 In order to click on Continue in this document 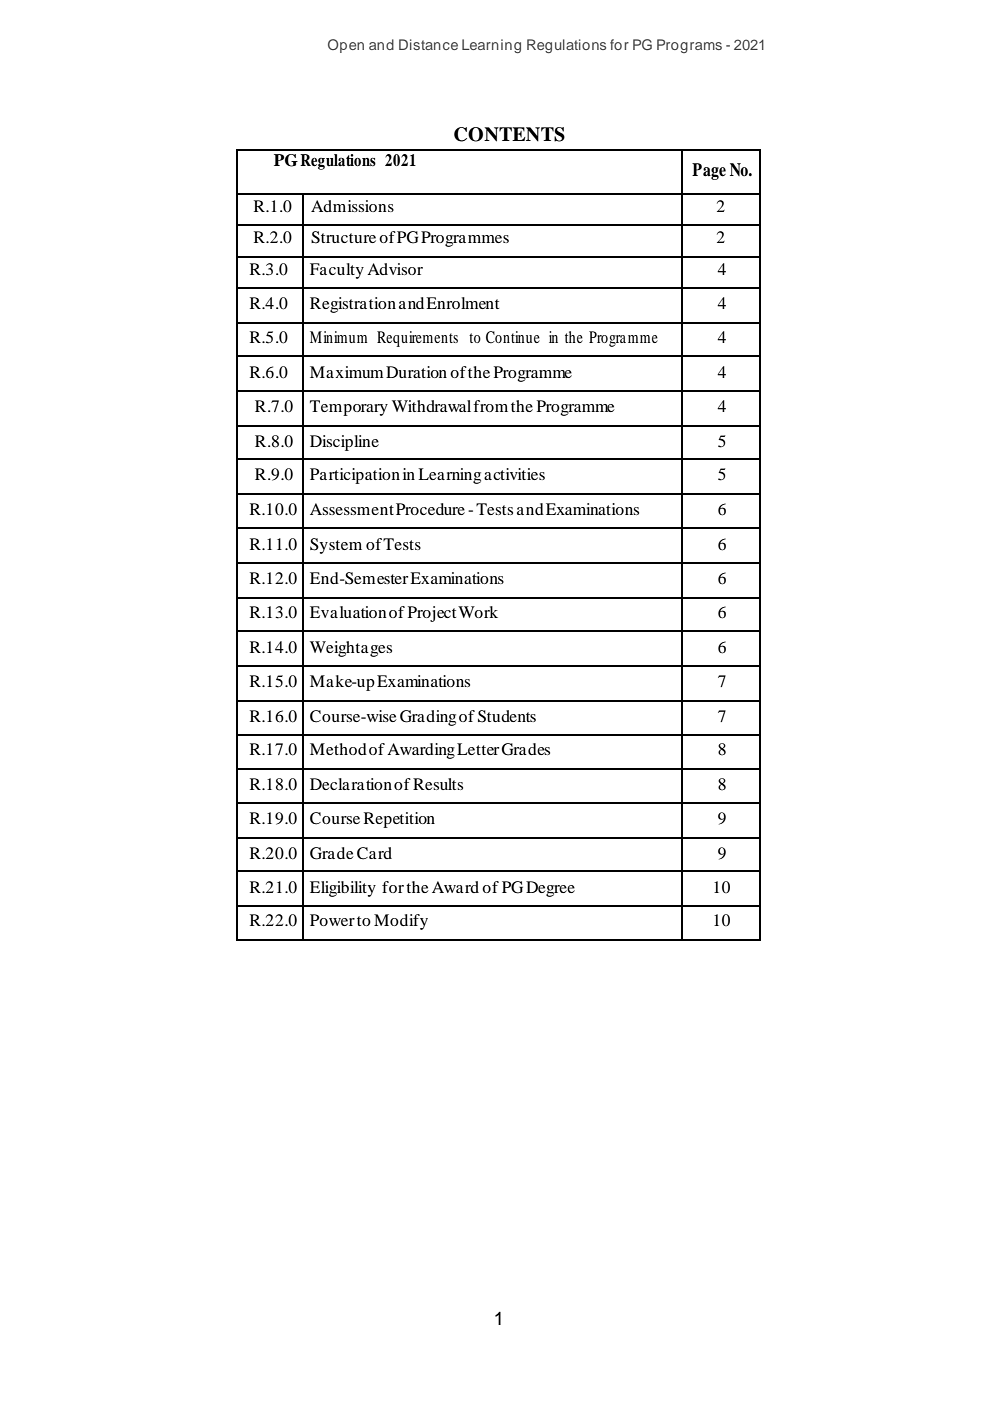, I will do `click(513, 337)`.
